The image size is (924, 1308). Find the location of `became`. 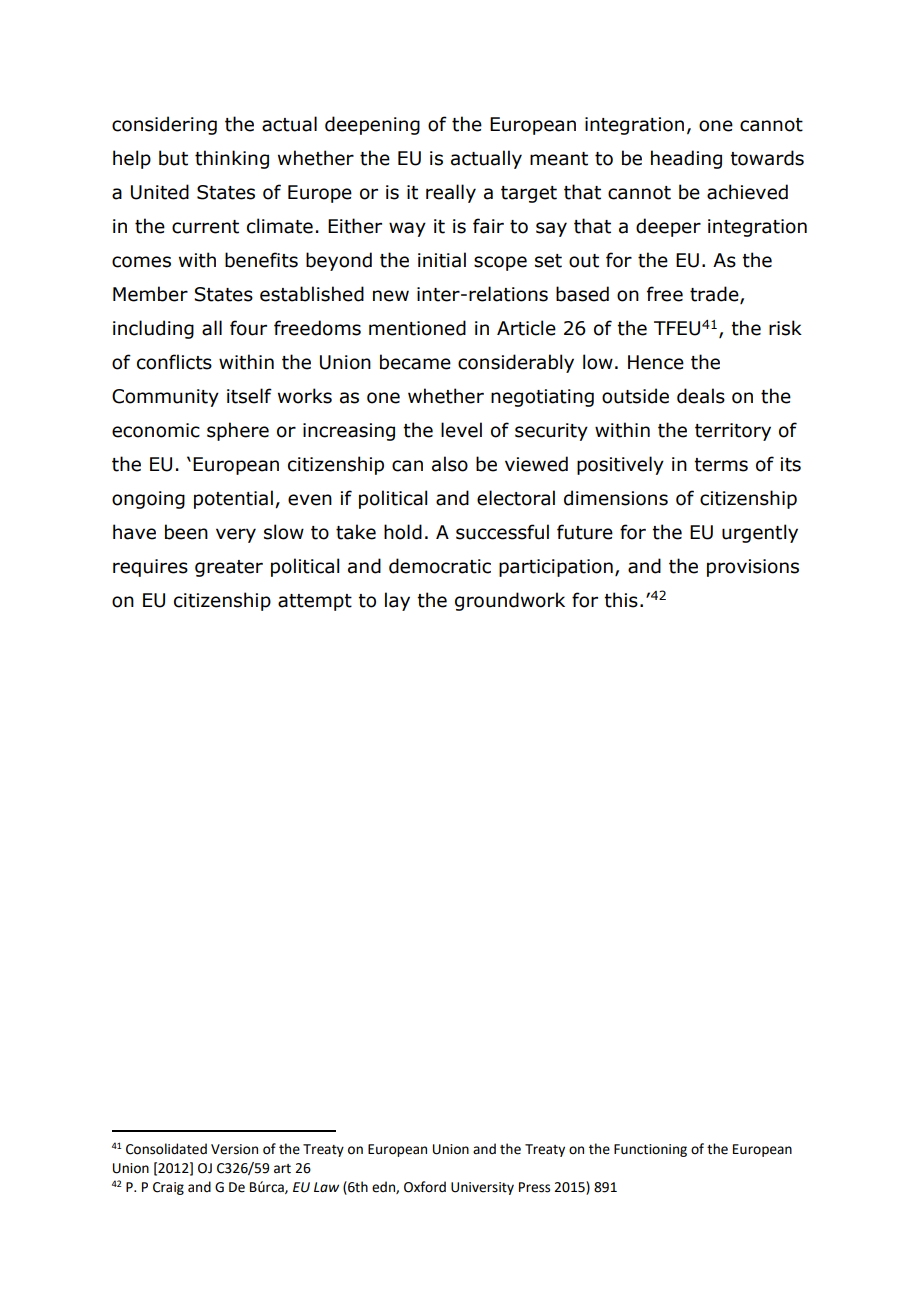

became is located at coordinates (415, 362).
